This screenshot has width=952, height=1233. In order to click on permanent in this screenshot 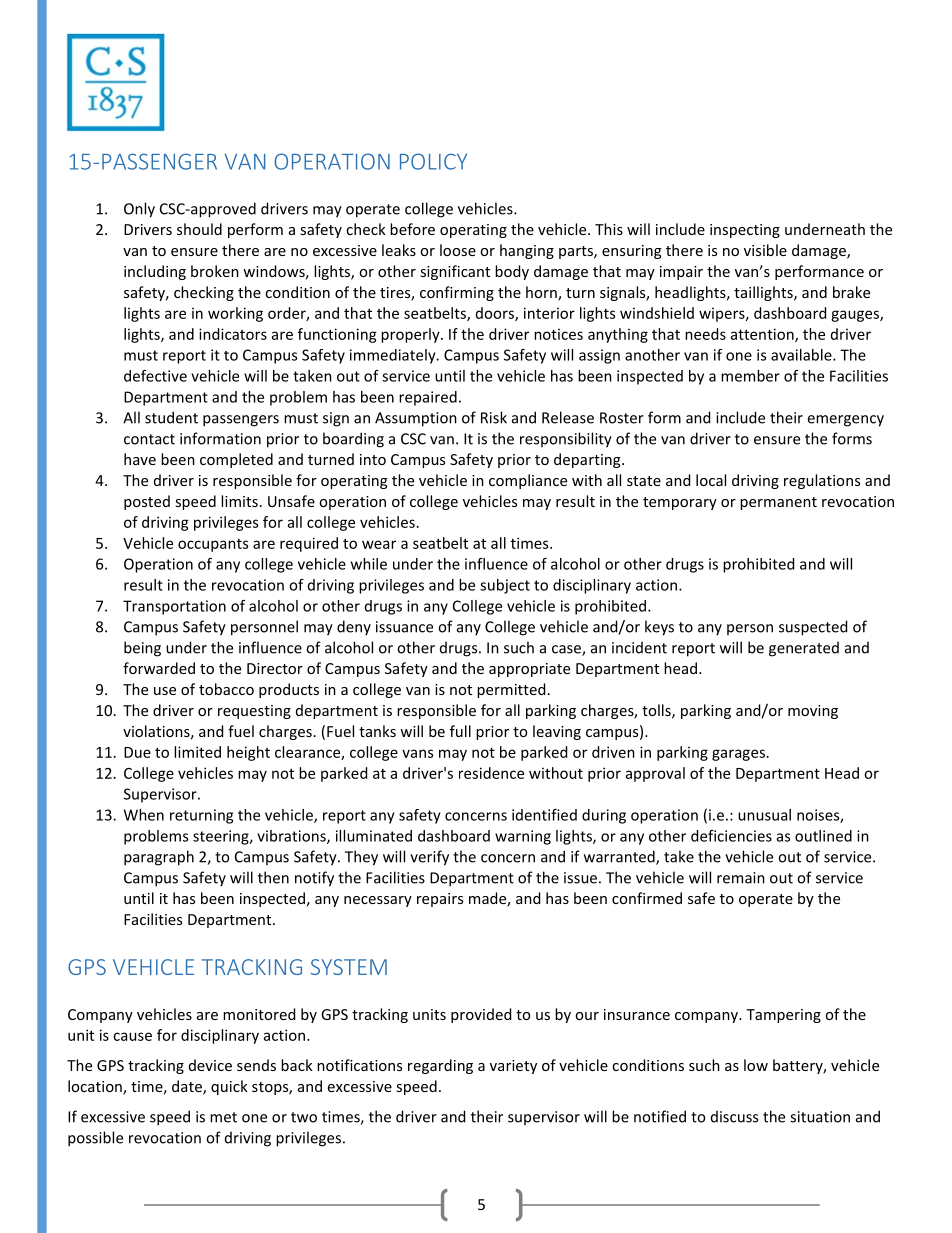, I will do `click(778, 503)`.
